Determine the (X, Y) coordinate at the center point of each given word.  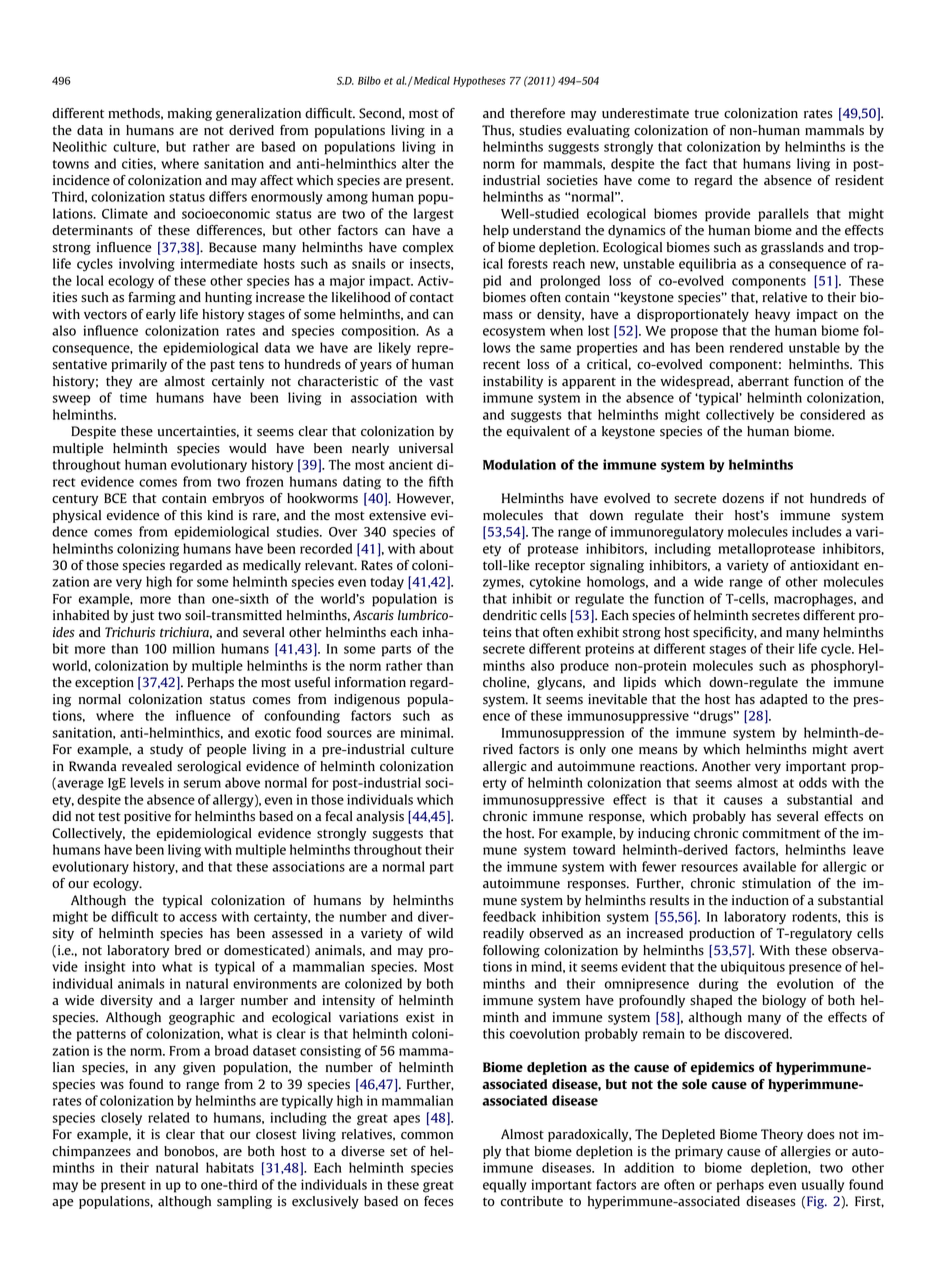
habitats (230, 1167)
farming (152, 298)
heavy (772, 315)
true (707, 113)
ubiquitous (753, 968)
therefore (537, 113)
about (436, 548)
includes (817, 531)
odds (813, 782)
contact (432, 298)
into (144, 966)
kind (220, 515)
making (190, 114)
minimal (426, 732)
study (166, 750)
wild (440, 933)
